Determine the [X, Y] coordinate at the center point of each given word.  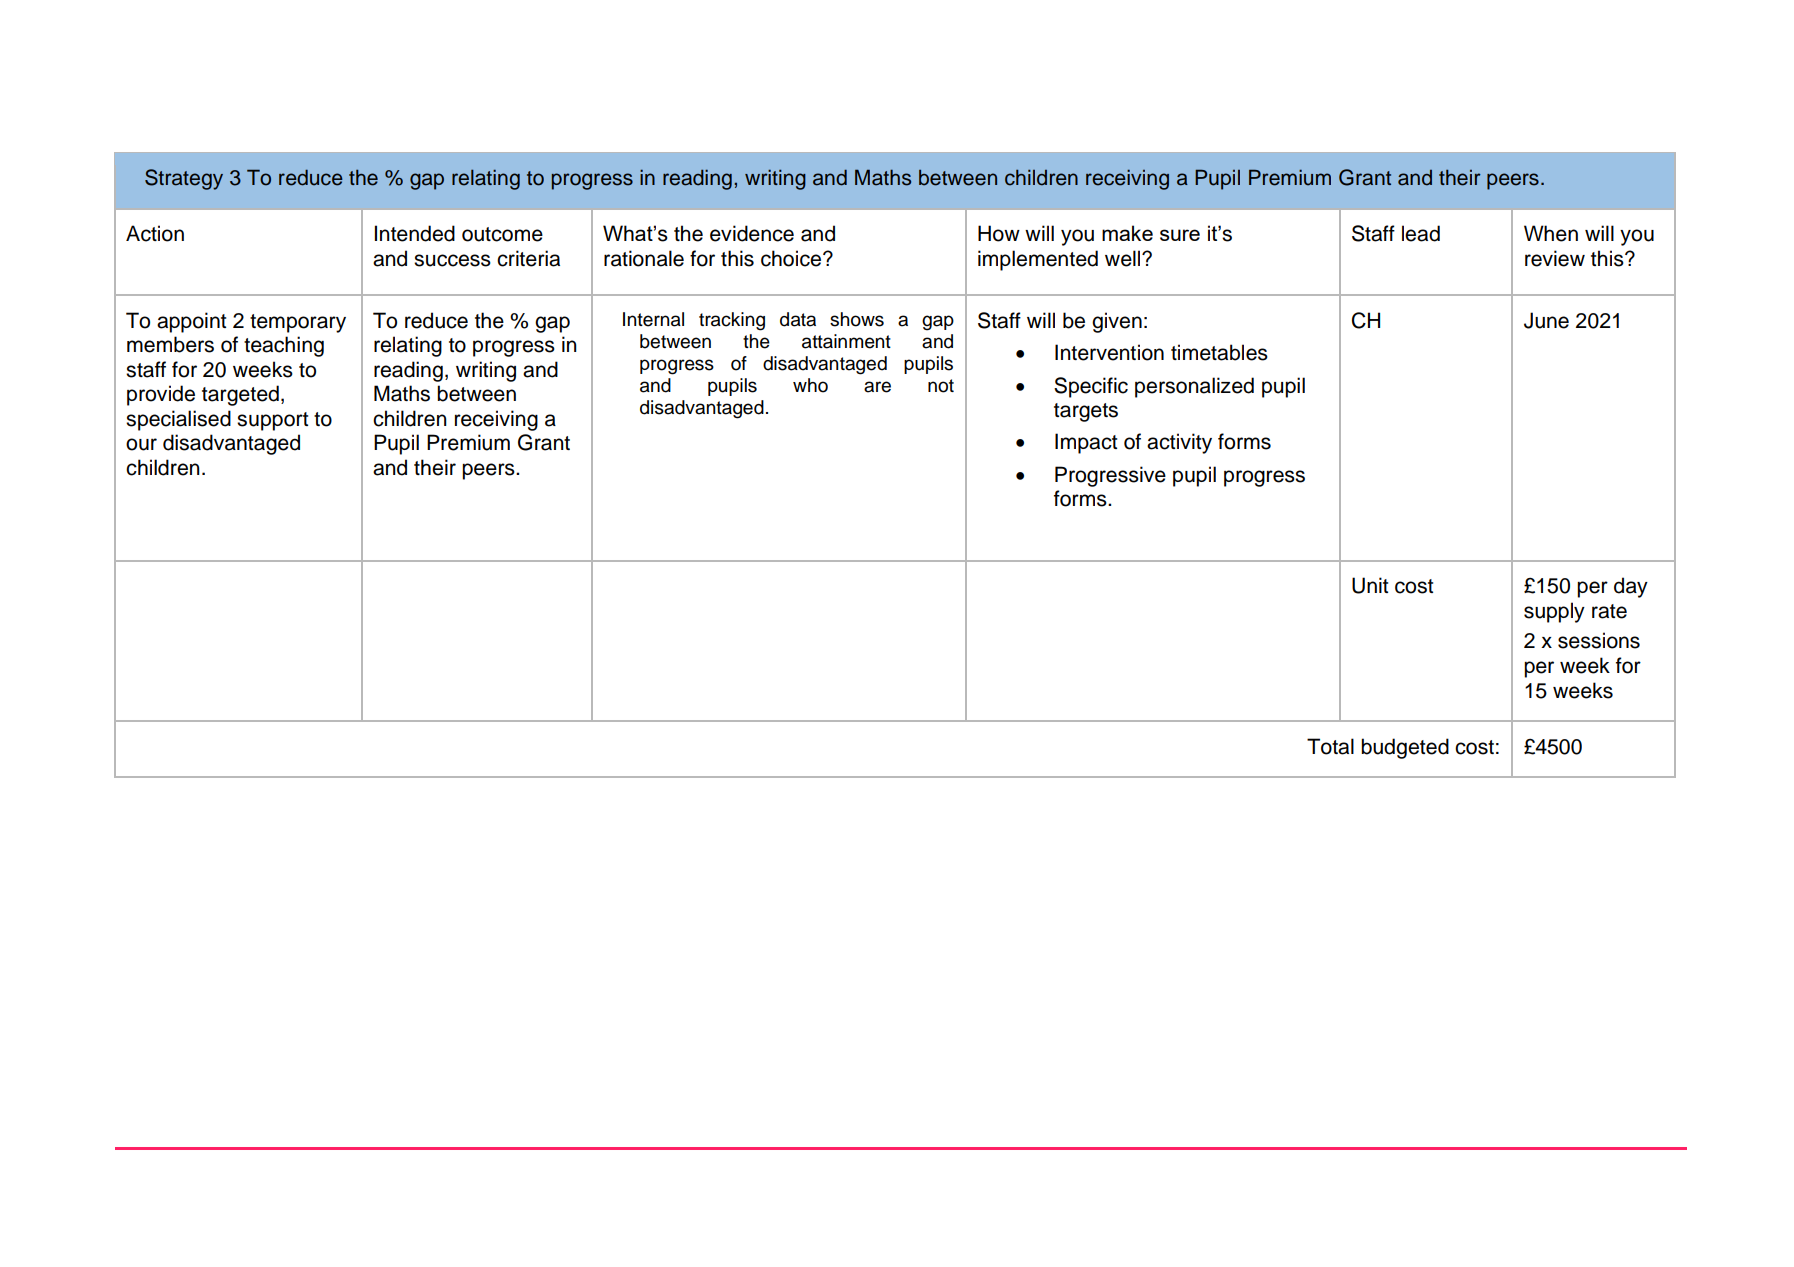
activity [1179, 443]
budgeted [1405, 748]
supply [1554, 612]
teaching [284, 346]
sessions [1599, 640]
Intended [415, 233]
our [141, 444]
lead [1421, 233]
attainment [846, 341]
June [1546, 320]
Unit [1370, 585]
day [1631, 587]
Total [1330, 746]
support [272, 421]
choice [792, 258]
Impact [1086, 443]
